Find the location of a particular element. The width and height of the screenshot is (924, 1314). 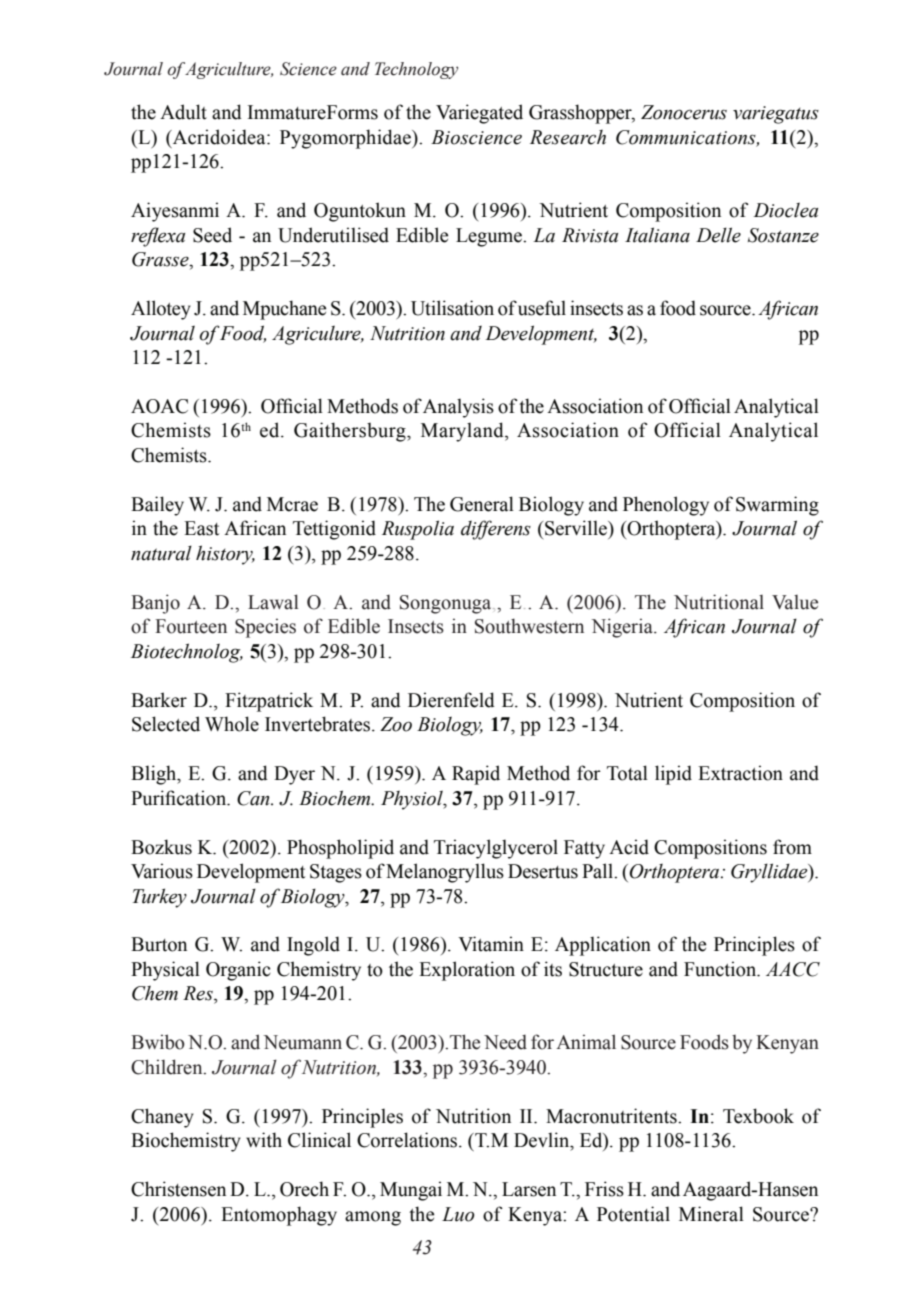

Delle is located at coordinates (718, 235).
